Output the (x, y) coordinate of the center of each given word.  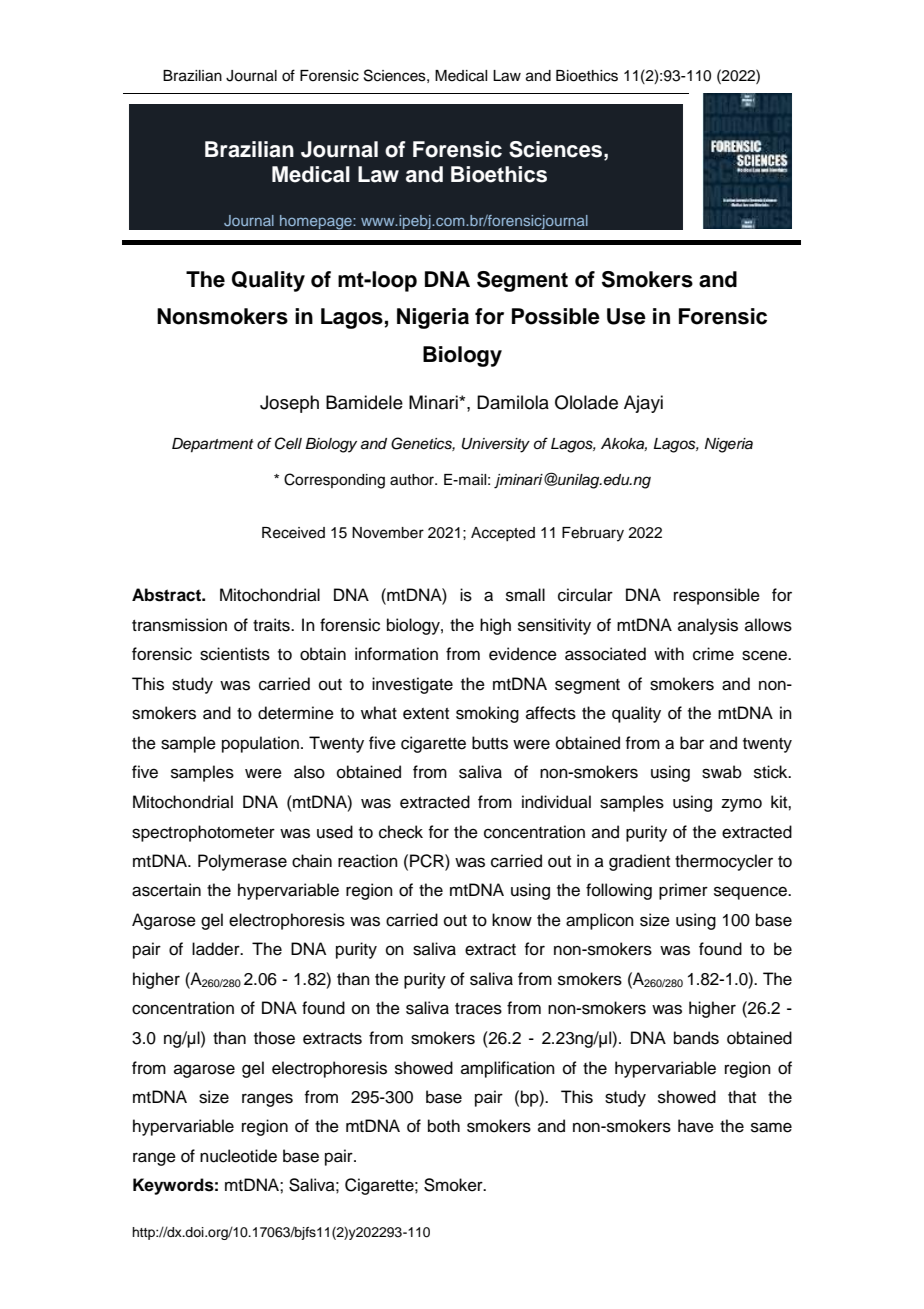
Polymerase (242, 862)
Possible (556, 316)
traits (272, 625)
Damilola (513, 402)
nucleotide (238, 1156)
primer (683, 891)
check (401, 832)
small (525, 595)
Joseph (289, 404)
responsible (717, 596)
